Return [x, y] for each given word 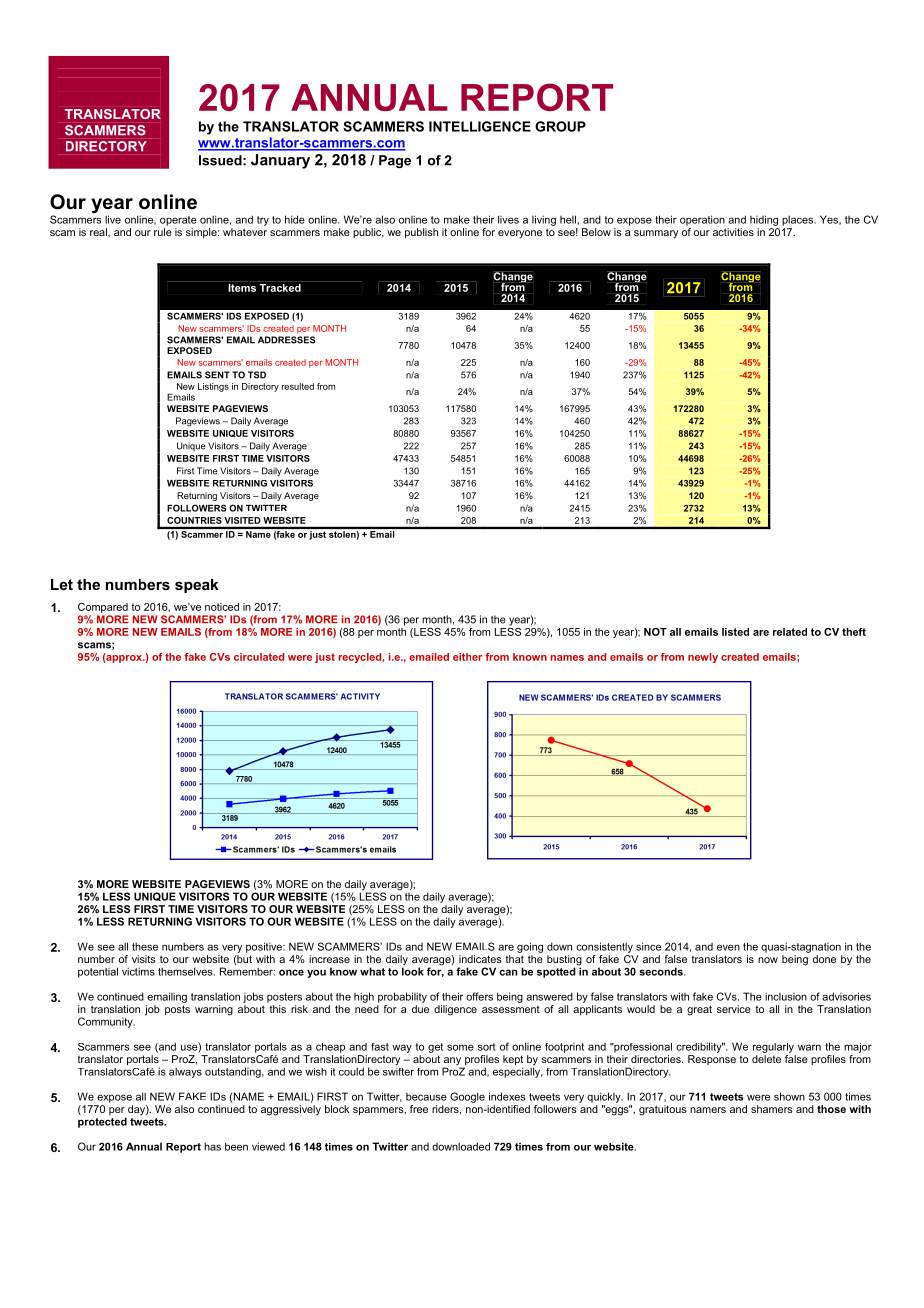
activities [733, 232]
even [728, 947]
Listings [213, 387]
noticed [222, 607]
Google [467, 1097]
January [280, 161]
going [530, 947]
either [467, 657]
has [212, 1146]
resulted [298, 386]
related [790, 632]
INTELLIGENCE [480, 126]
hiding [764, 220]
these [145, 946]
